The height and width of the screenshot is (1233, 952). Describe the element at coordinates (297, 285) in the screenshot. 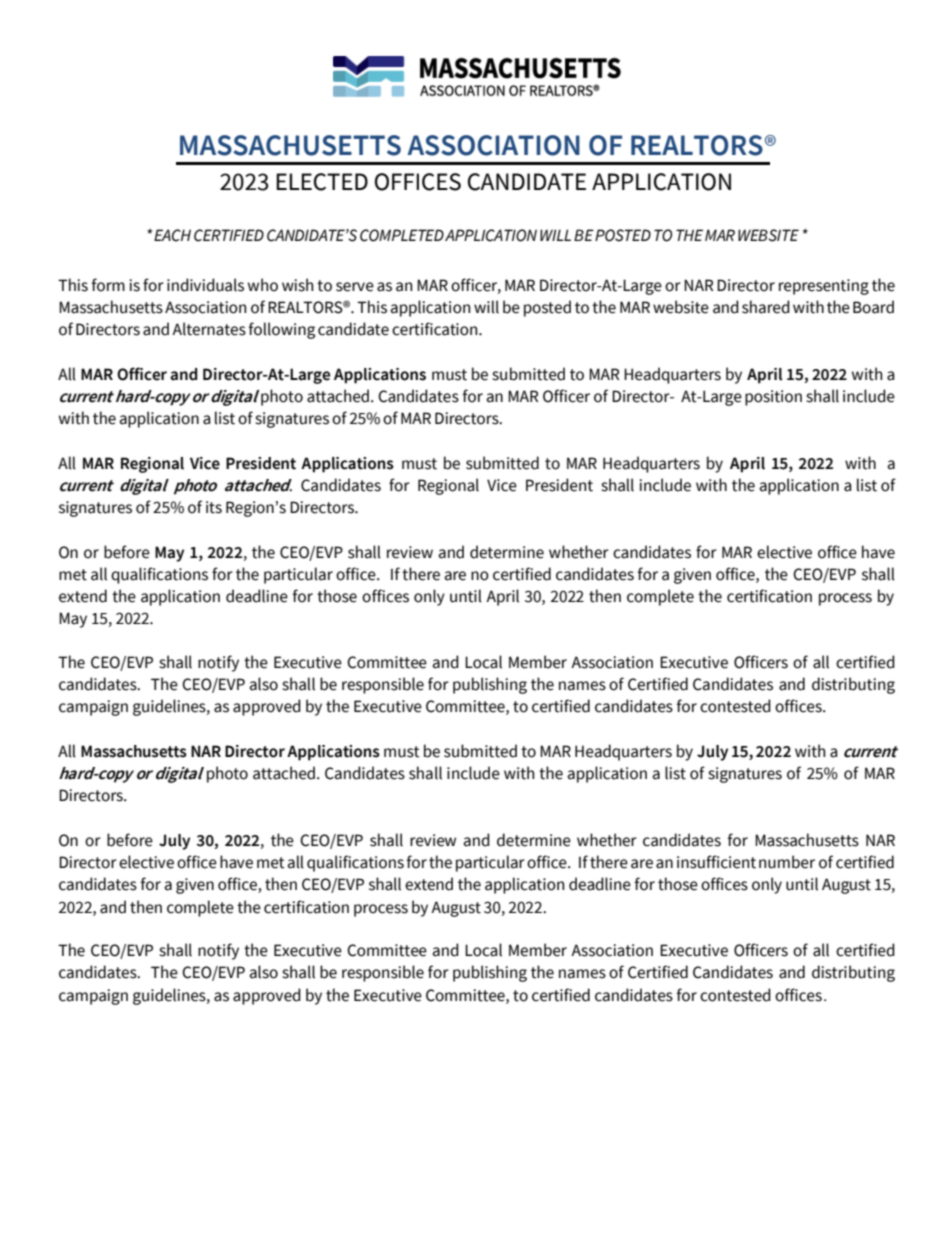

I see `wish` at that location.
